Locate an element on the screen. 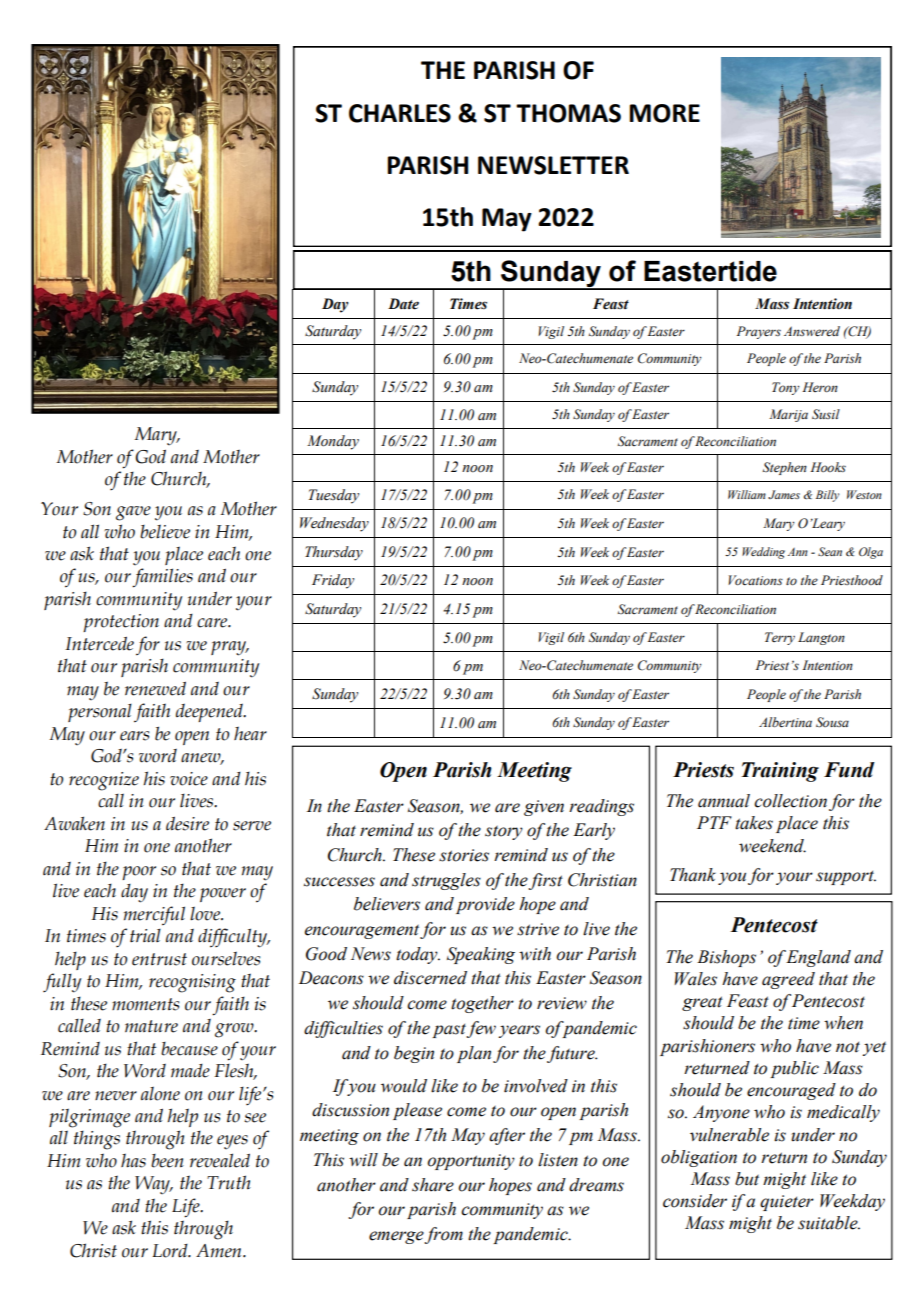  Way is located at coordinates (153, 1185).
